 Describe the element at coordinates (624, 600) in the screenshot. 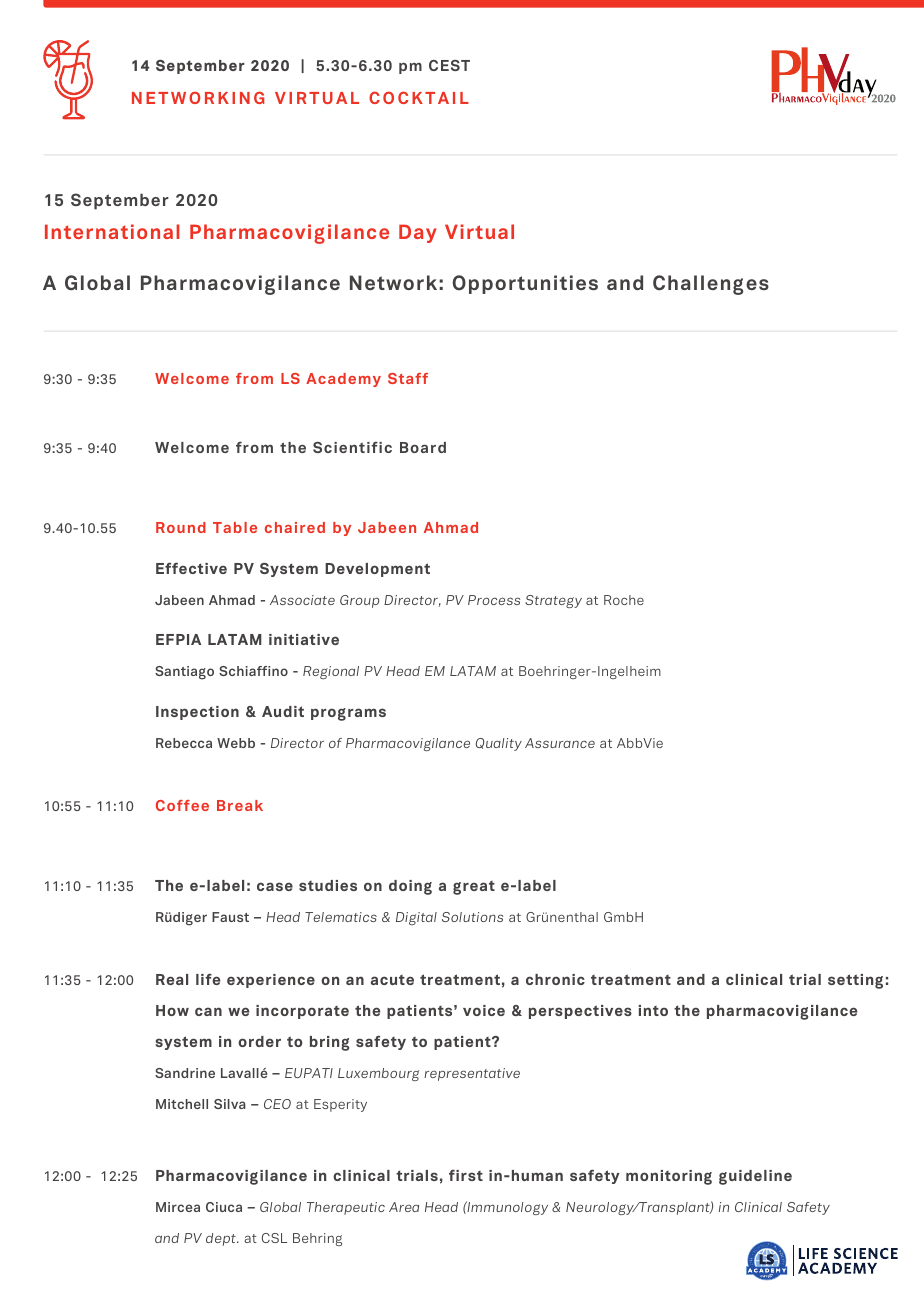

I see `Roche` at that location.
